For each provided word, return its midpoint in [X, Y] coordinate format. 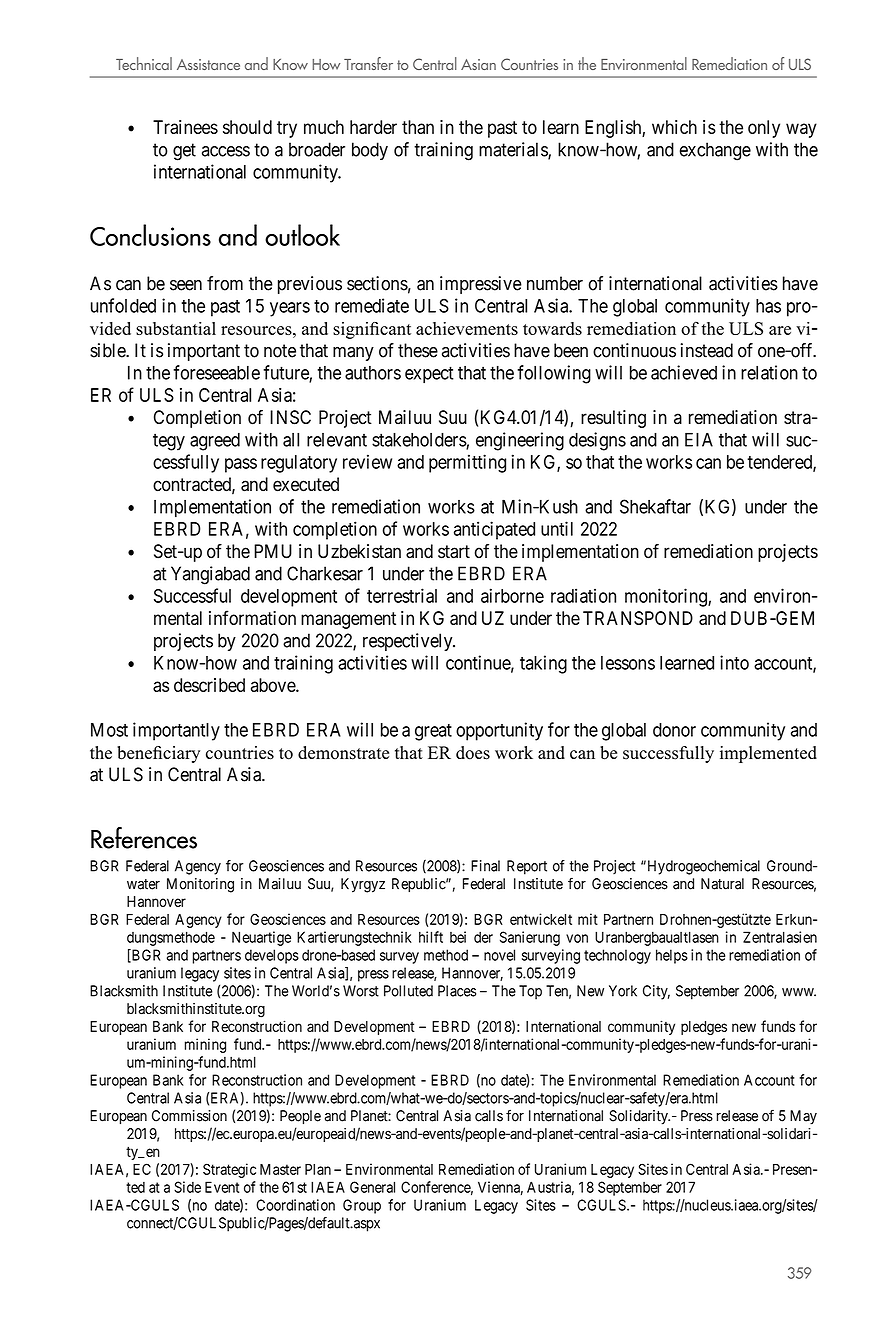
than [418, 127]
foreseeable [216, 372]
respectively [409, 642]
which [674, 127]
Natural [722, 884]
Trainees [185, 127]
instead [707, 350]
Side [187, 1187]
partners [217, 957]
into [734, 662]
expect [429, 375]
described [209, 685]
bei [458, 937]
